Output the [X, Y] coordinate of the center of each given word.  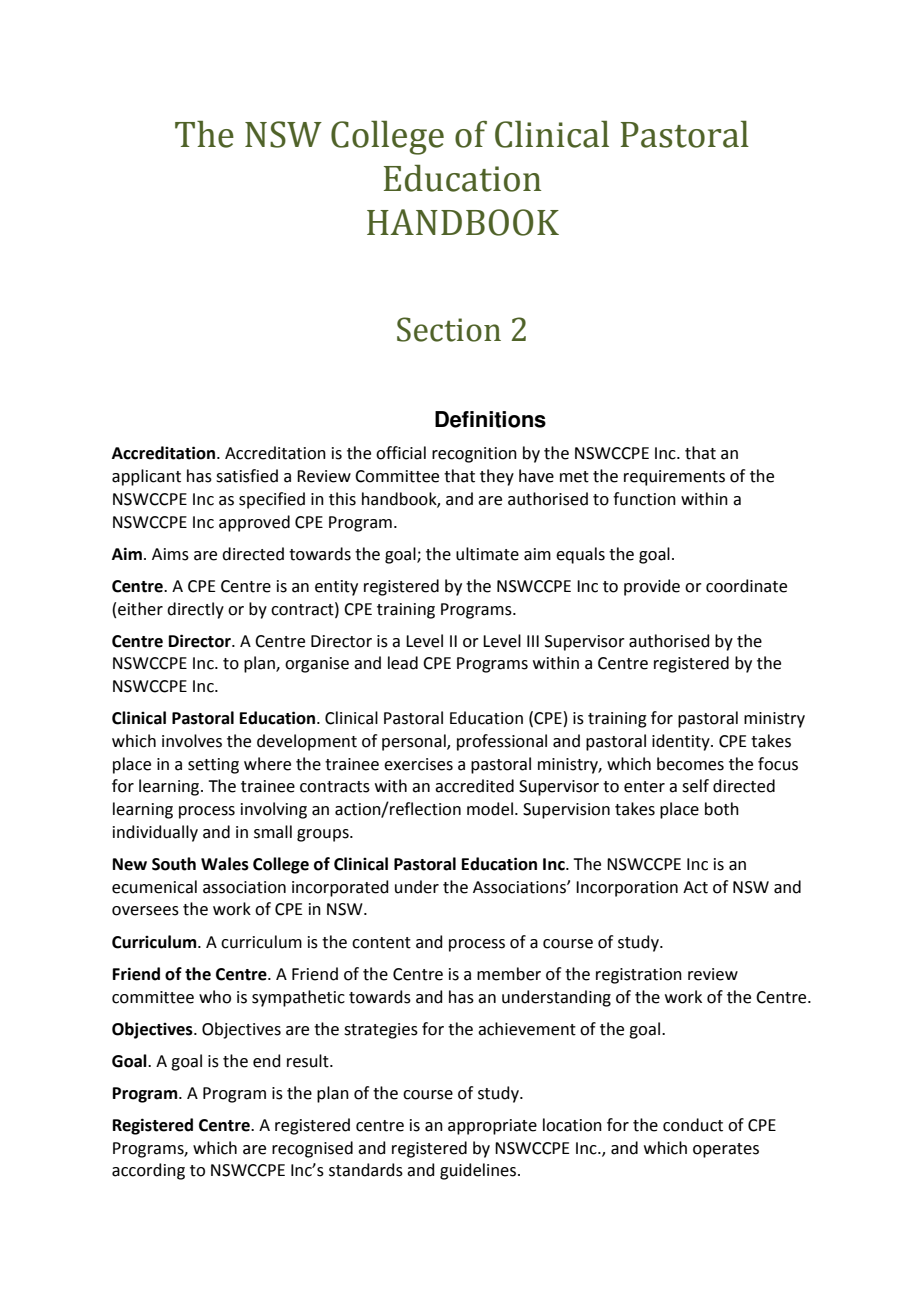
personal [415, 742]
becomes [690, 764]
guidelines [479, 1171]
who [215, 997]
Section [449, 329]
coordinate [746, 586]
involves [192, 741]
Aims [170, 554]
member [509, 974]
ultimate [487, 554]
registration [639, 976]
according [148, 1171]
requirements [674, 478]
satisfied [247, 476]
